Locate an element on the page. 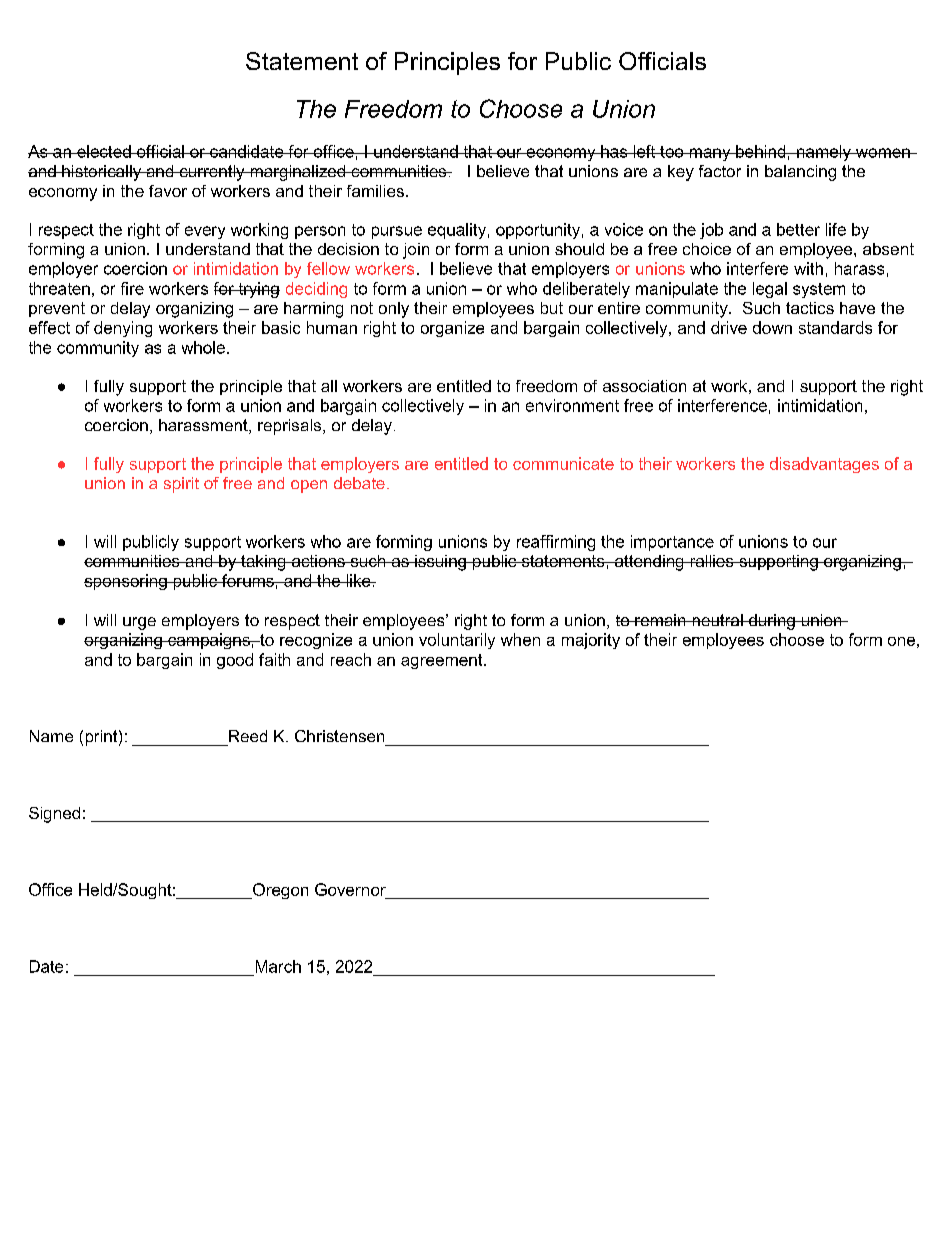 The image size is (952, 1233). disadvantages is located at coordinates (824, 465).
